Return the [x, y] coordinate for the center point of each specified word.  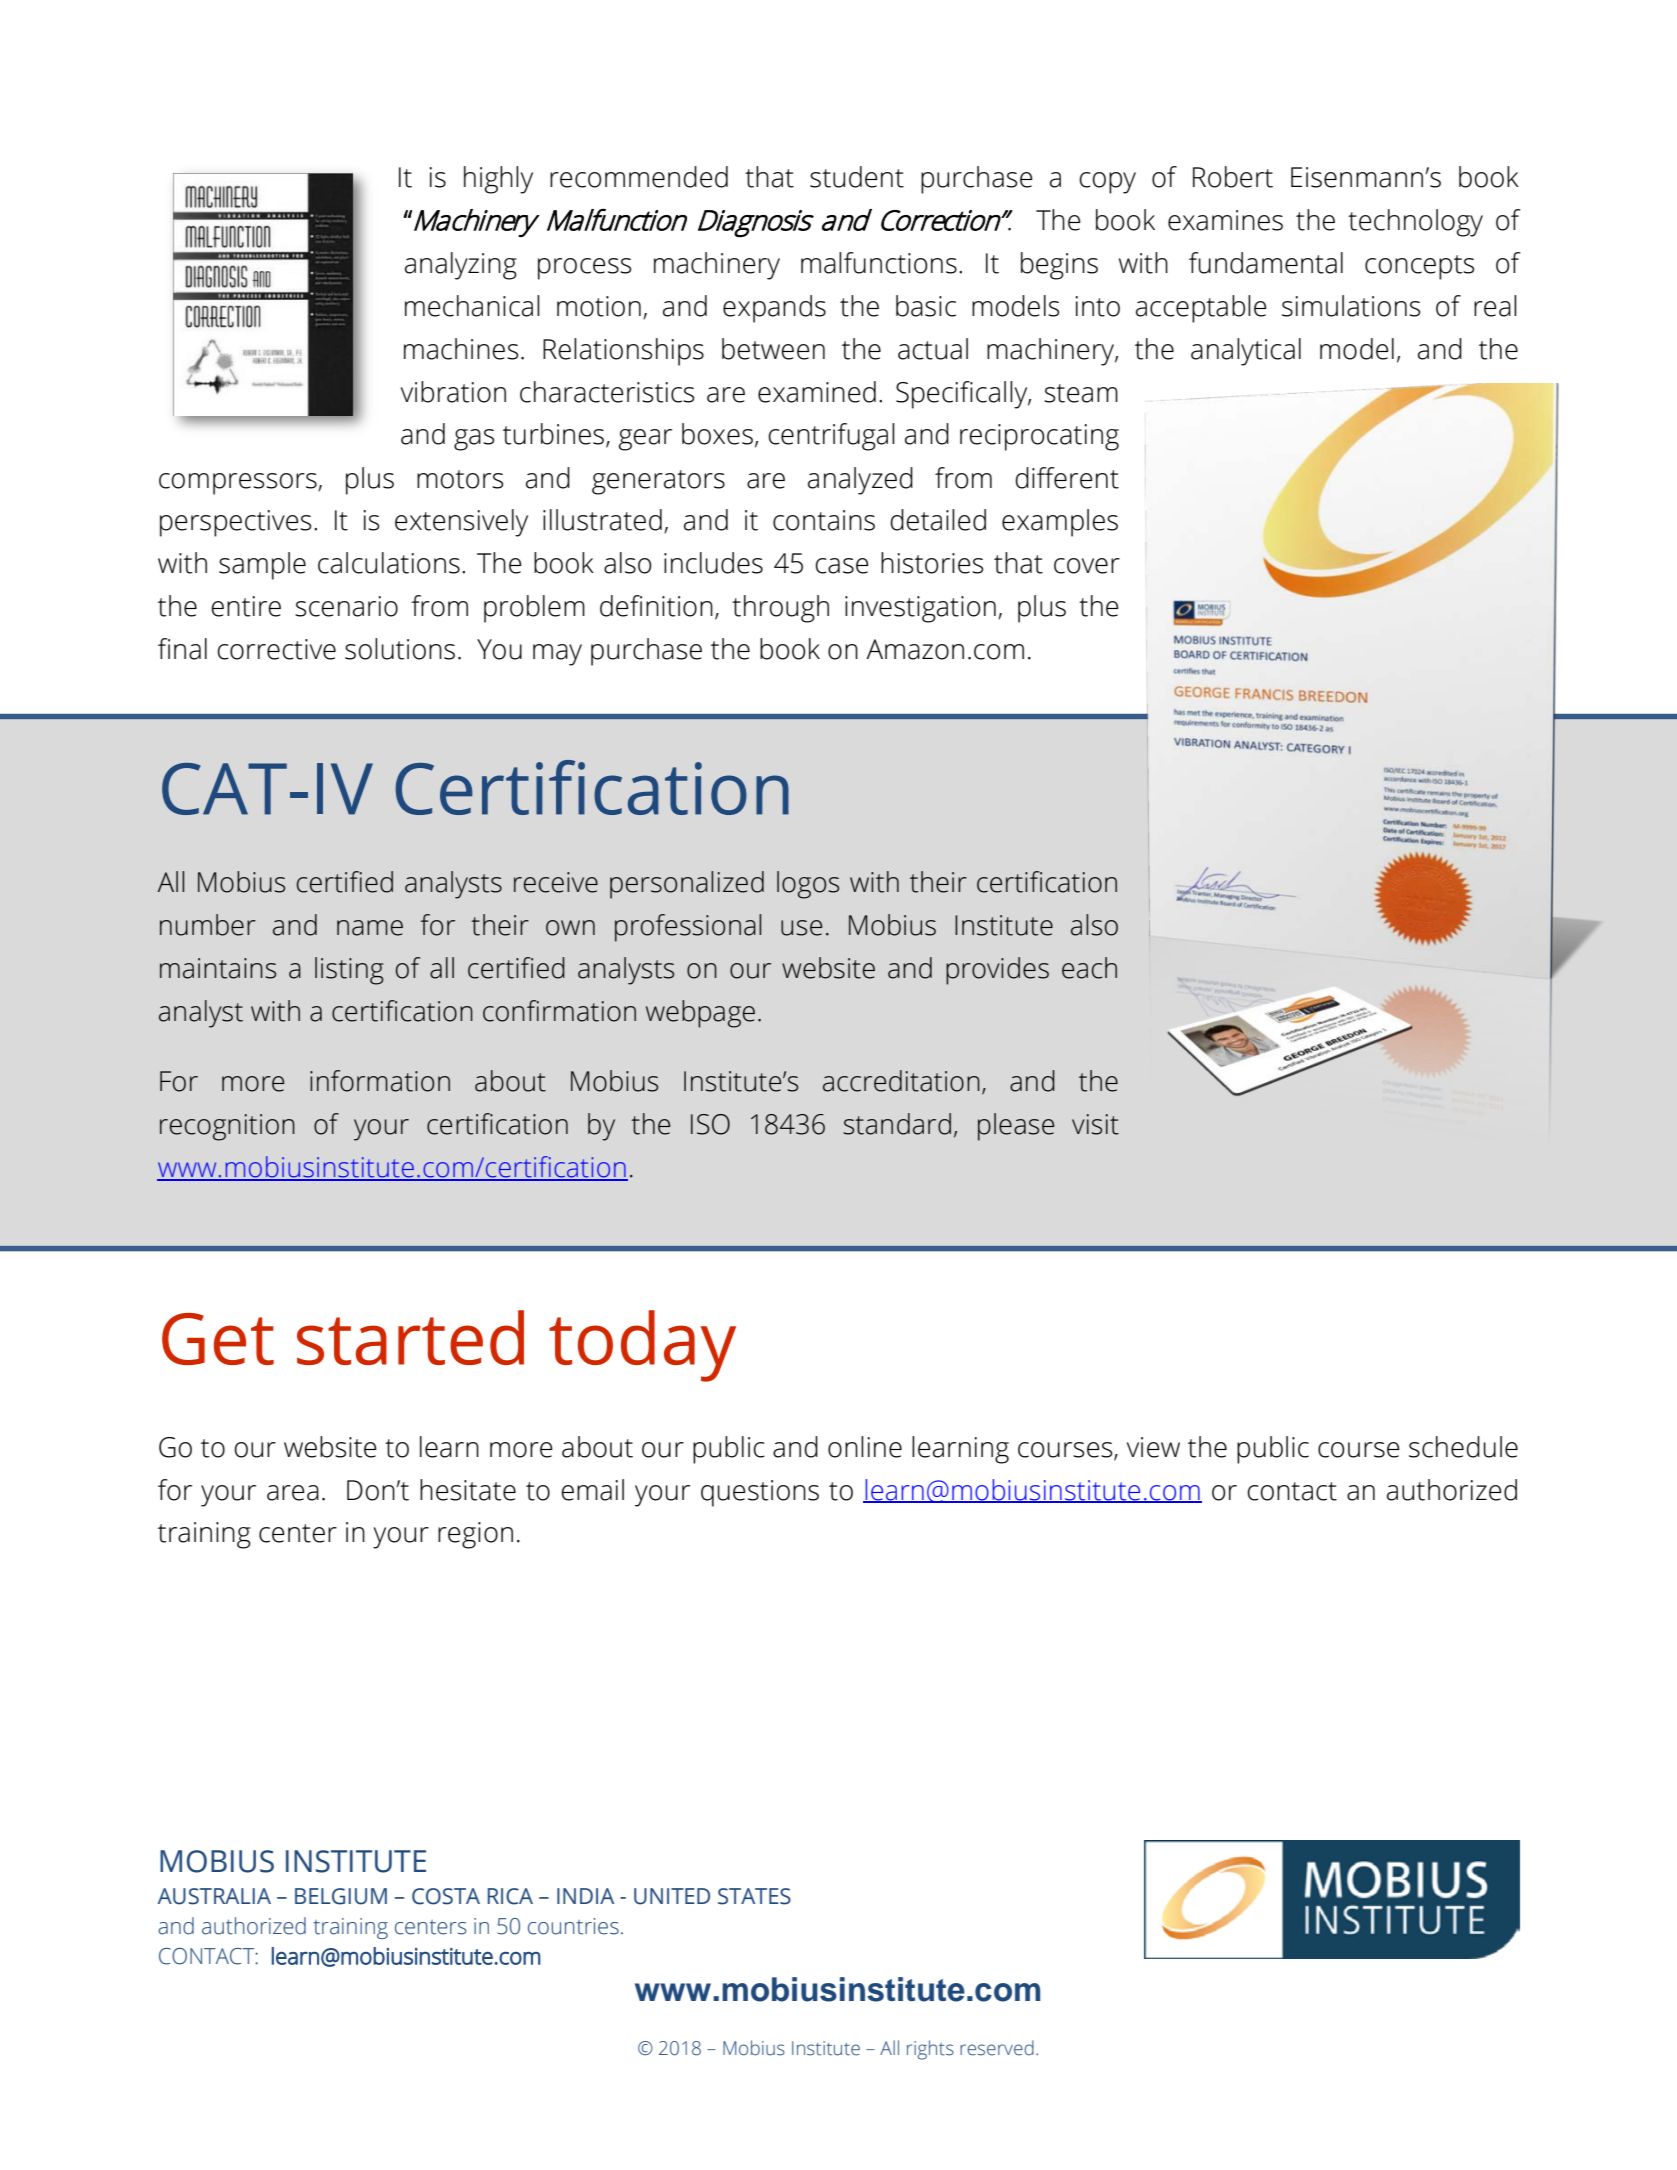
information [380, 1081]
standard [897, 1124]
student [857, 177]
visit [1095, 1124]
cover [1087, 566]
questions [760, 1493]
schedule [1463, 1447]
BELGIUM [341, 1896]
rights [930, 2050]
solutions [400, 649]
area [293, 1493]
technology [1415, 223]
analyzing [461, 266]
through [780, 609]
